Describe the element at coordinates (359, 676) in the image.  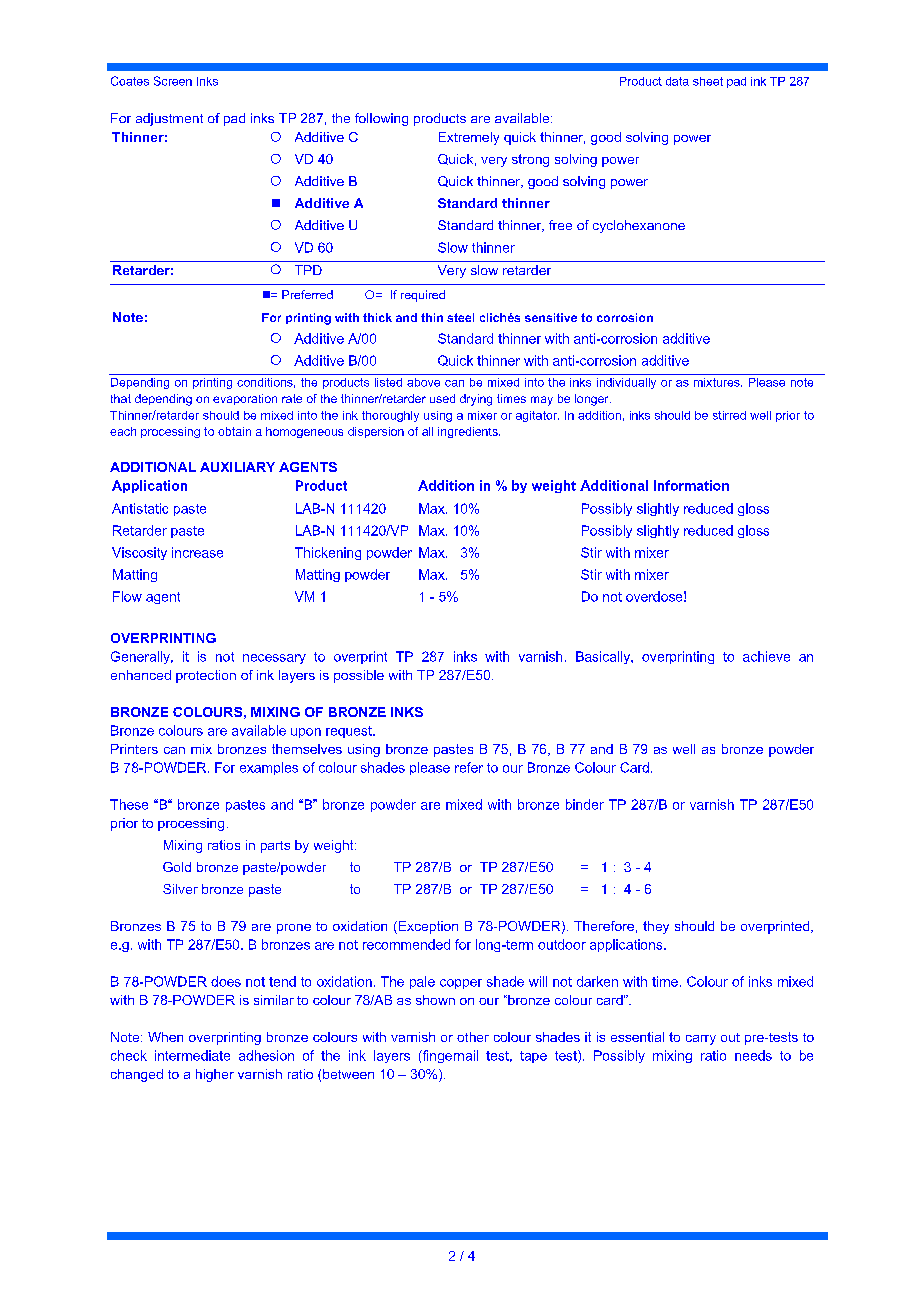
I see `possible` at that location.
